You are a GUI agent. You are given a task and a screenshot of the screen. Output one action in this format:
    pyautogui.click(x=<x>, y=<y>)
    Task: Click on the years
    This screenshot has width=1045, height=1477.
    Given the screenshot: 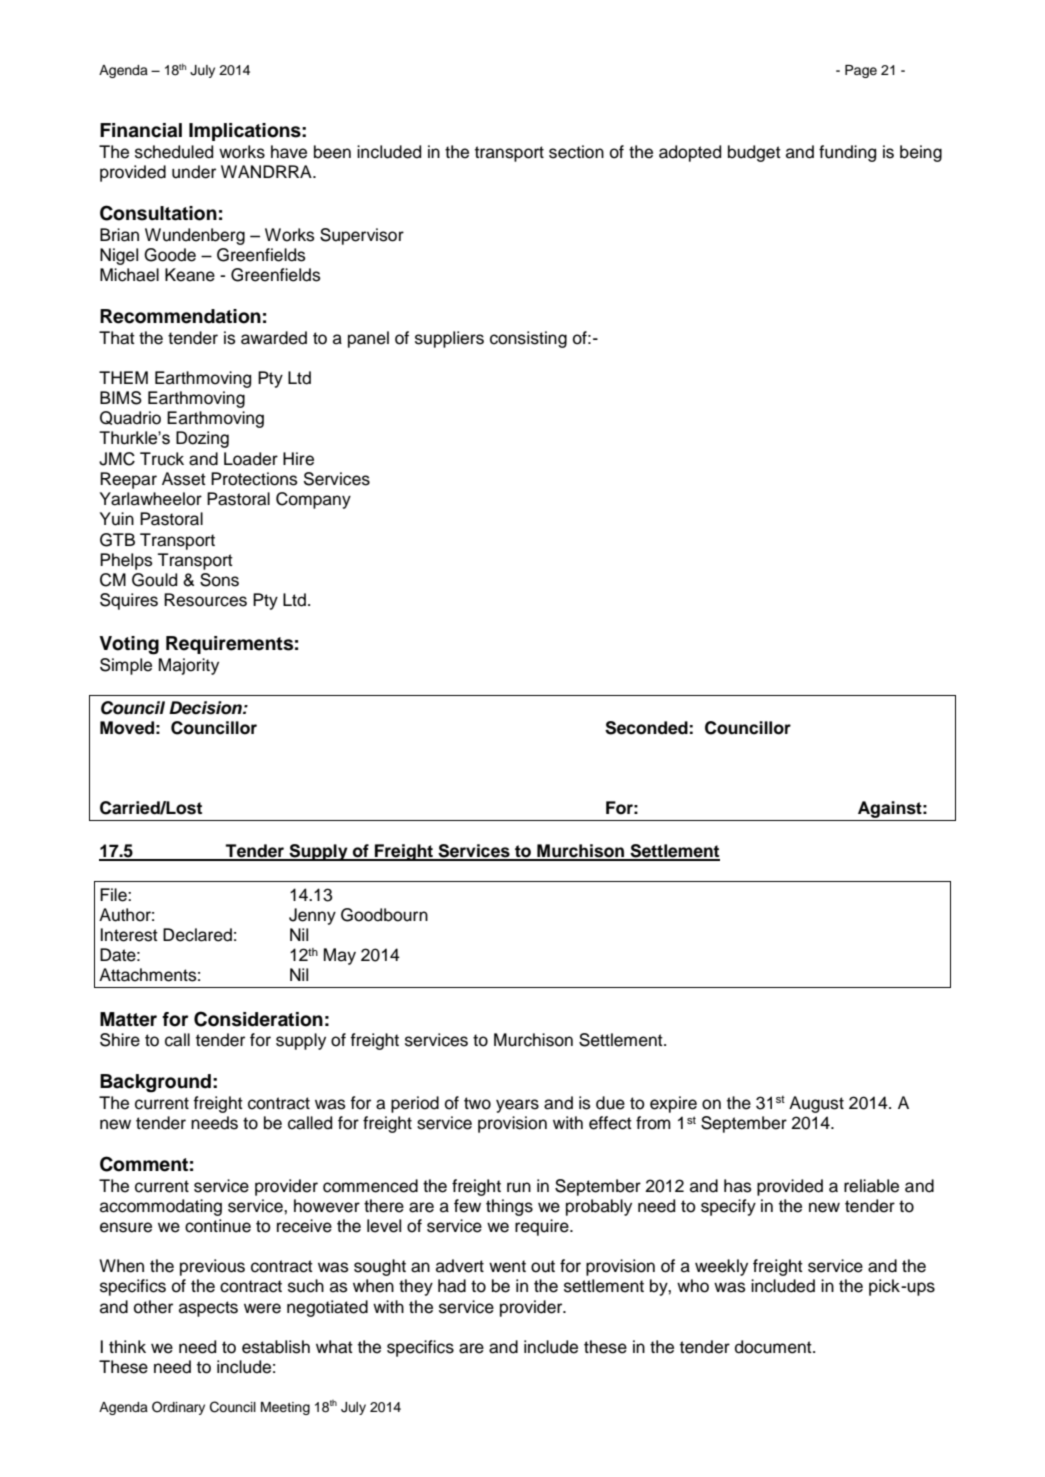 What is the action you would take?
    pyautogui.click(x=517, y=1106)
